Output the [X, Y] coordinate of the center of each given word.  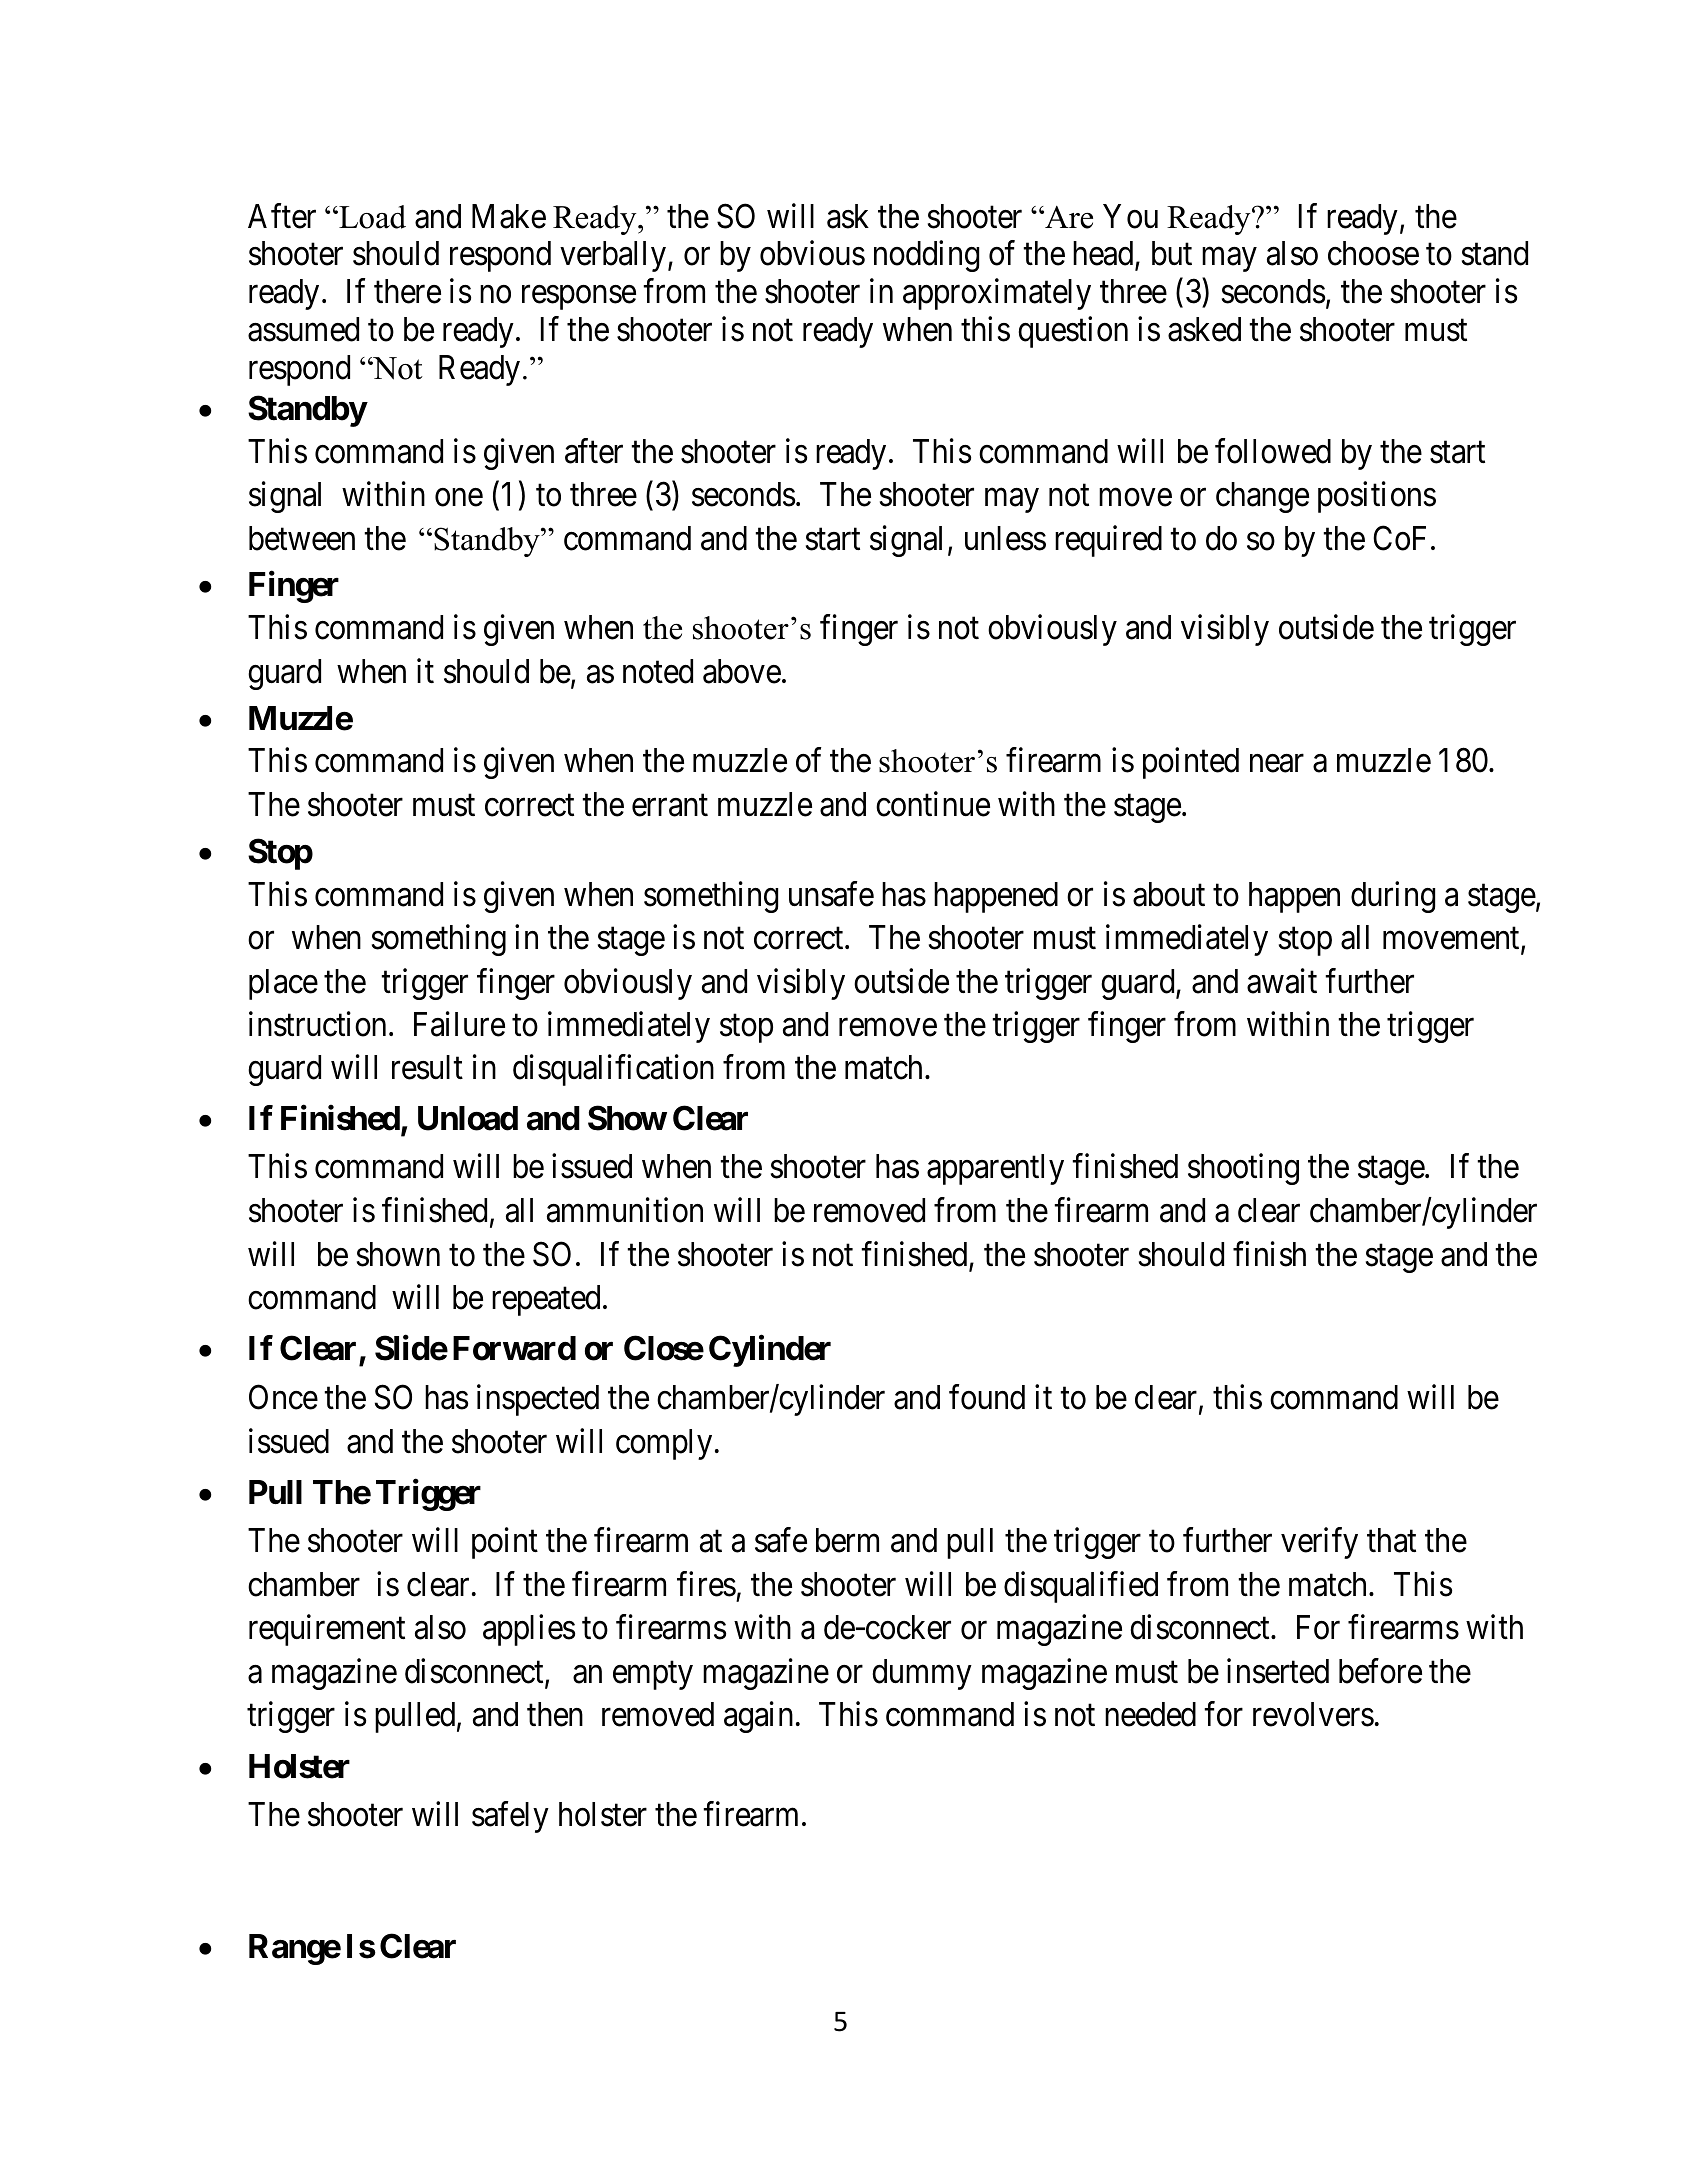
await [1282, 981]
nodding [926, 256]
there [407, 291]
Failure [459, 1024]
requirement [327, 1630]
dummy [922, 1674]
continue [933, 804]
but [1172, 253]
